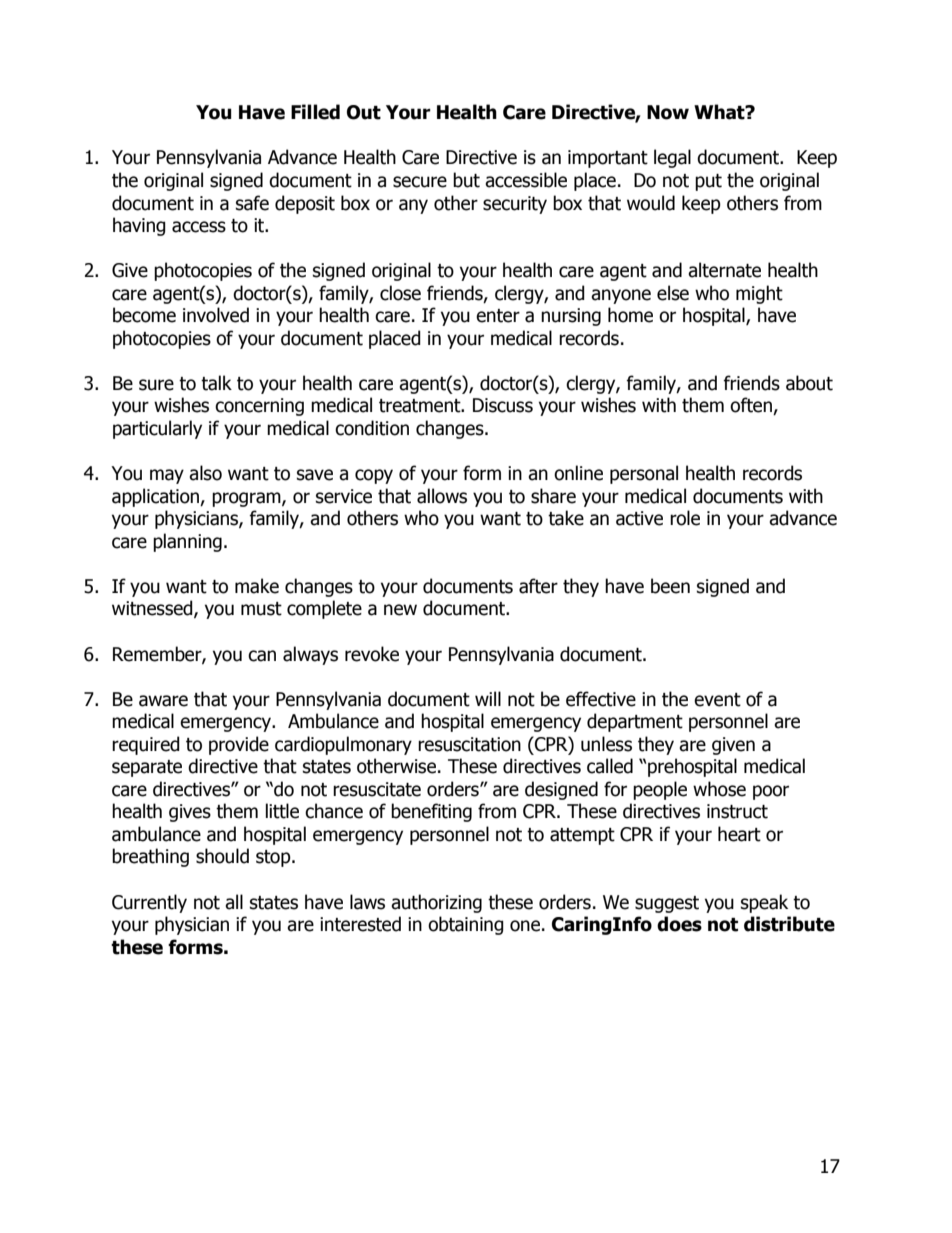 This document has width=952, height=1233. Describe the element at coordinates (488, 698) in the document. I see `will` at that location.
